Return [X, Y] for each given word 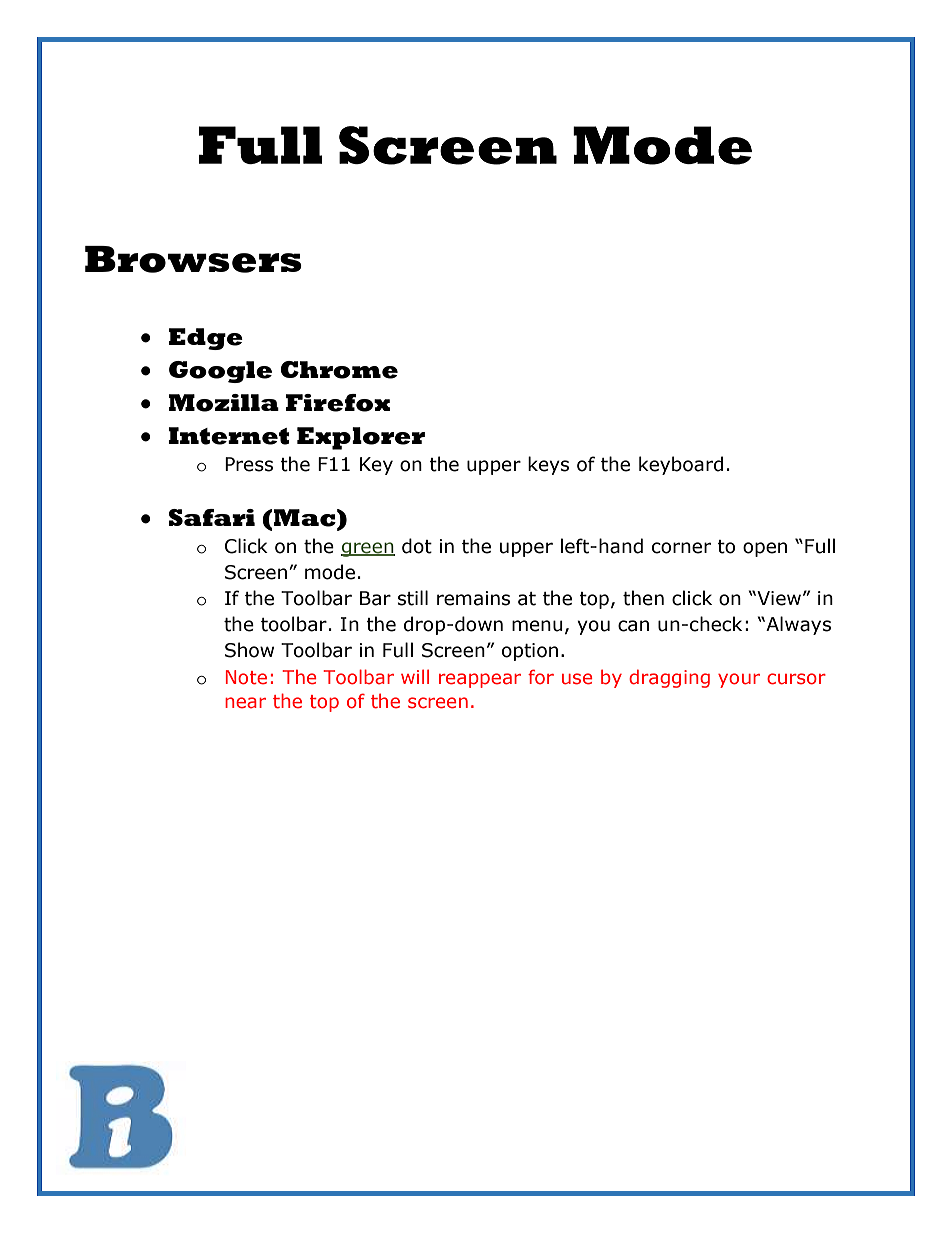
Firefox [338, 403]
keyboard [681, 465]
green [368, 549]
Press [249, 464]
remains [473, 598]
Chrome [339, 370]
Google [220, 372]
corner [681, 548]
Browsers [193, 259]
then [643, 598]
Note [246, 677]
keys [548, 465]
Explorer [361, 438]
